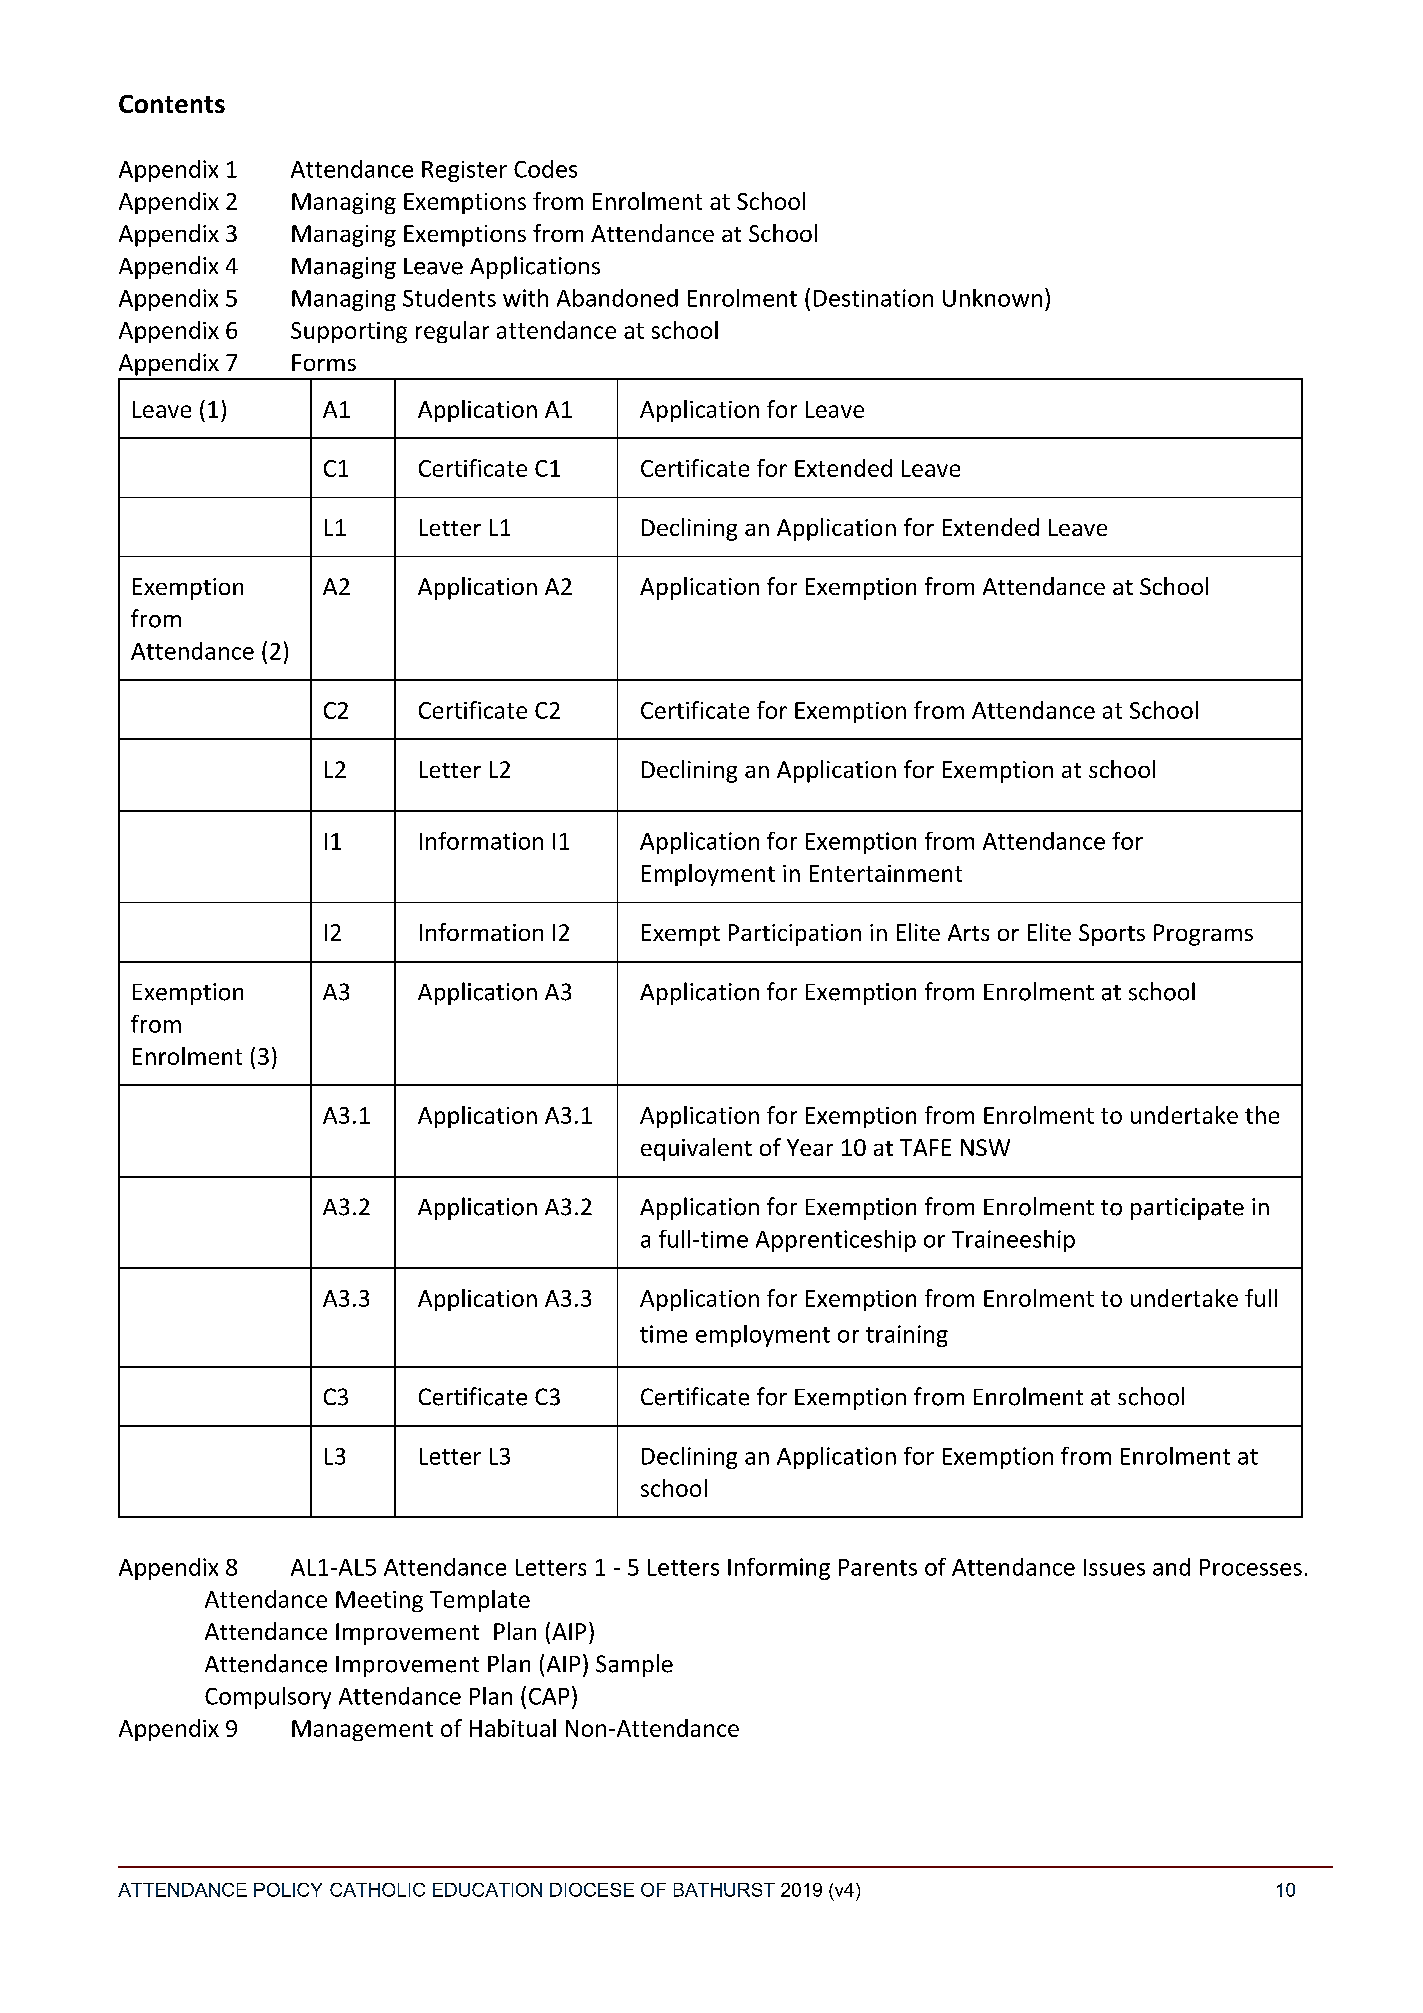 Image resolution: width=1423 pixels, height=2013 pixels. I want to click on Participation, so click(795, 935).
